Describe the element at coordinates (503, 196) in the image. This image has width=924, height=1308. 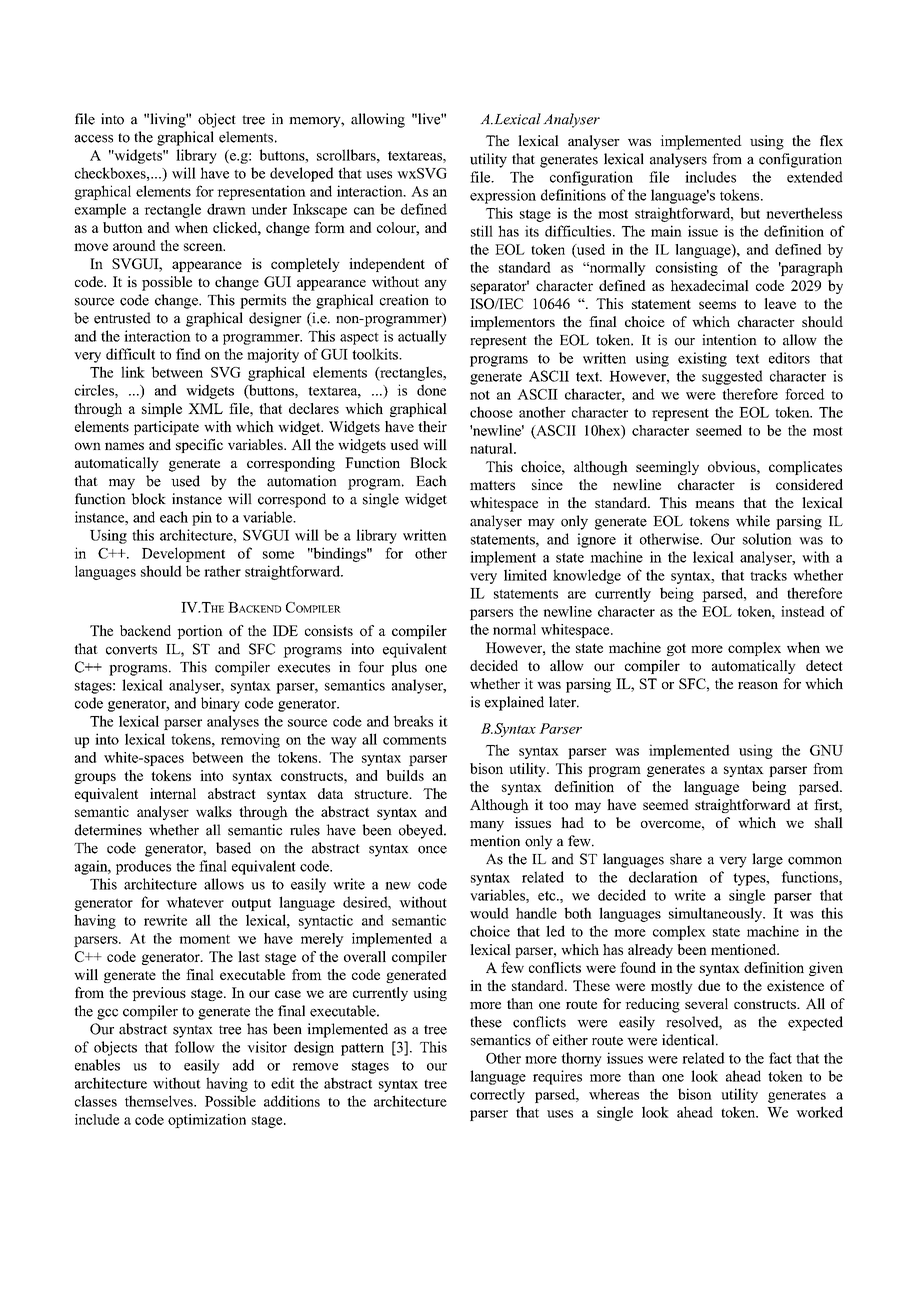
I see `expression` at that location.
